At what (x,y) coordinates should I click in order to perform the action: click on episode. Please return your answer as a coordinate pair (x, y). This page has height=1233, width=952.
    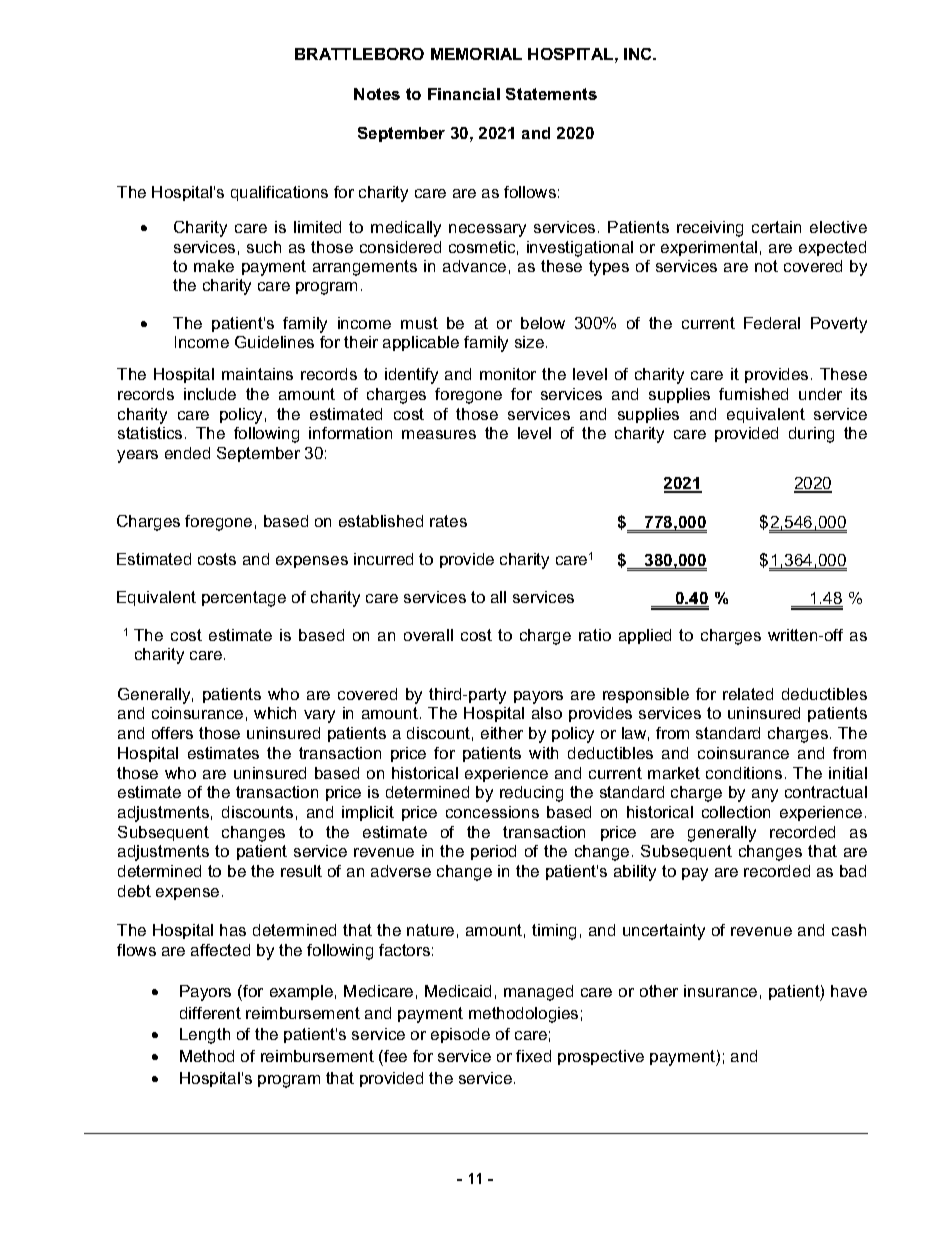
    Looking at the image, I should click on (460, 1035).
